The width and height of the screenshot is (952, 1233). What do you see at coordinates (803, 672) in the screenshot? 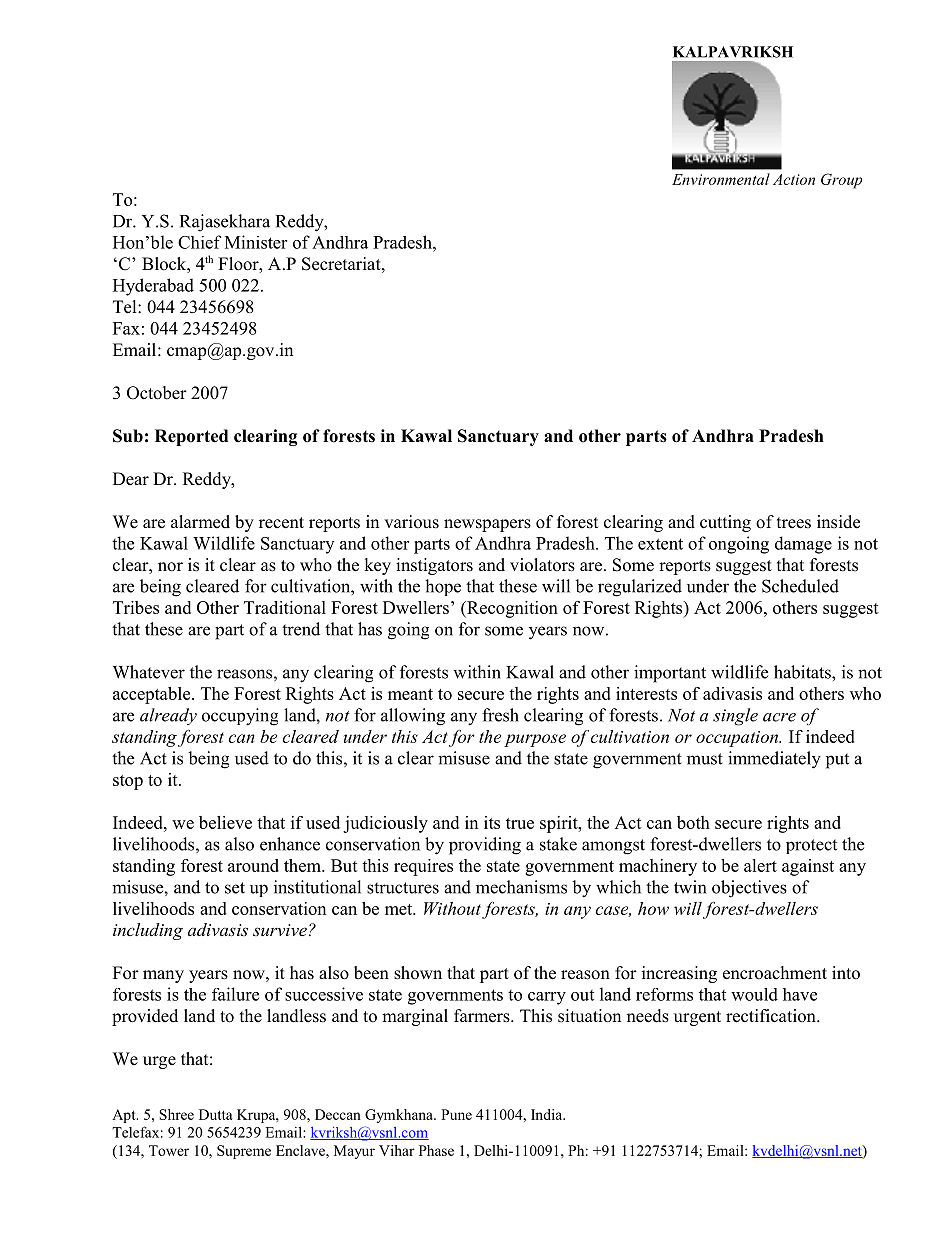
I see `habitats` at bounding box center [803, 672].
